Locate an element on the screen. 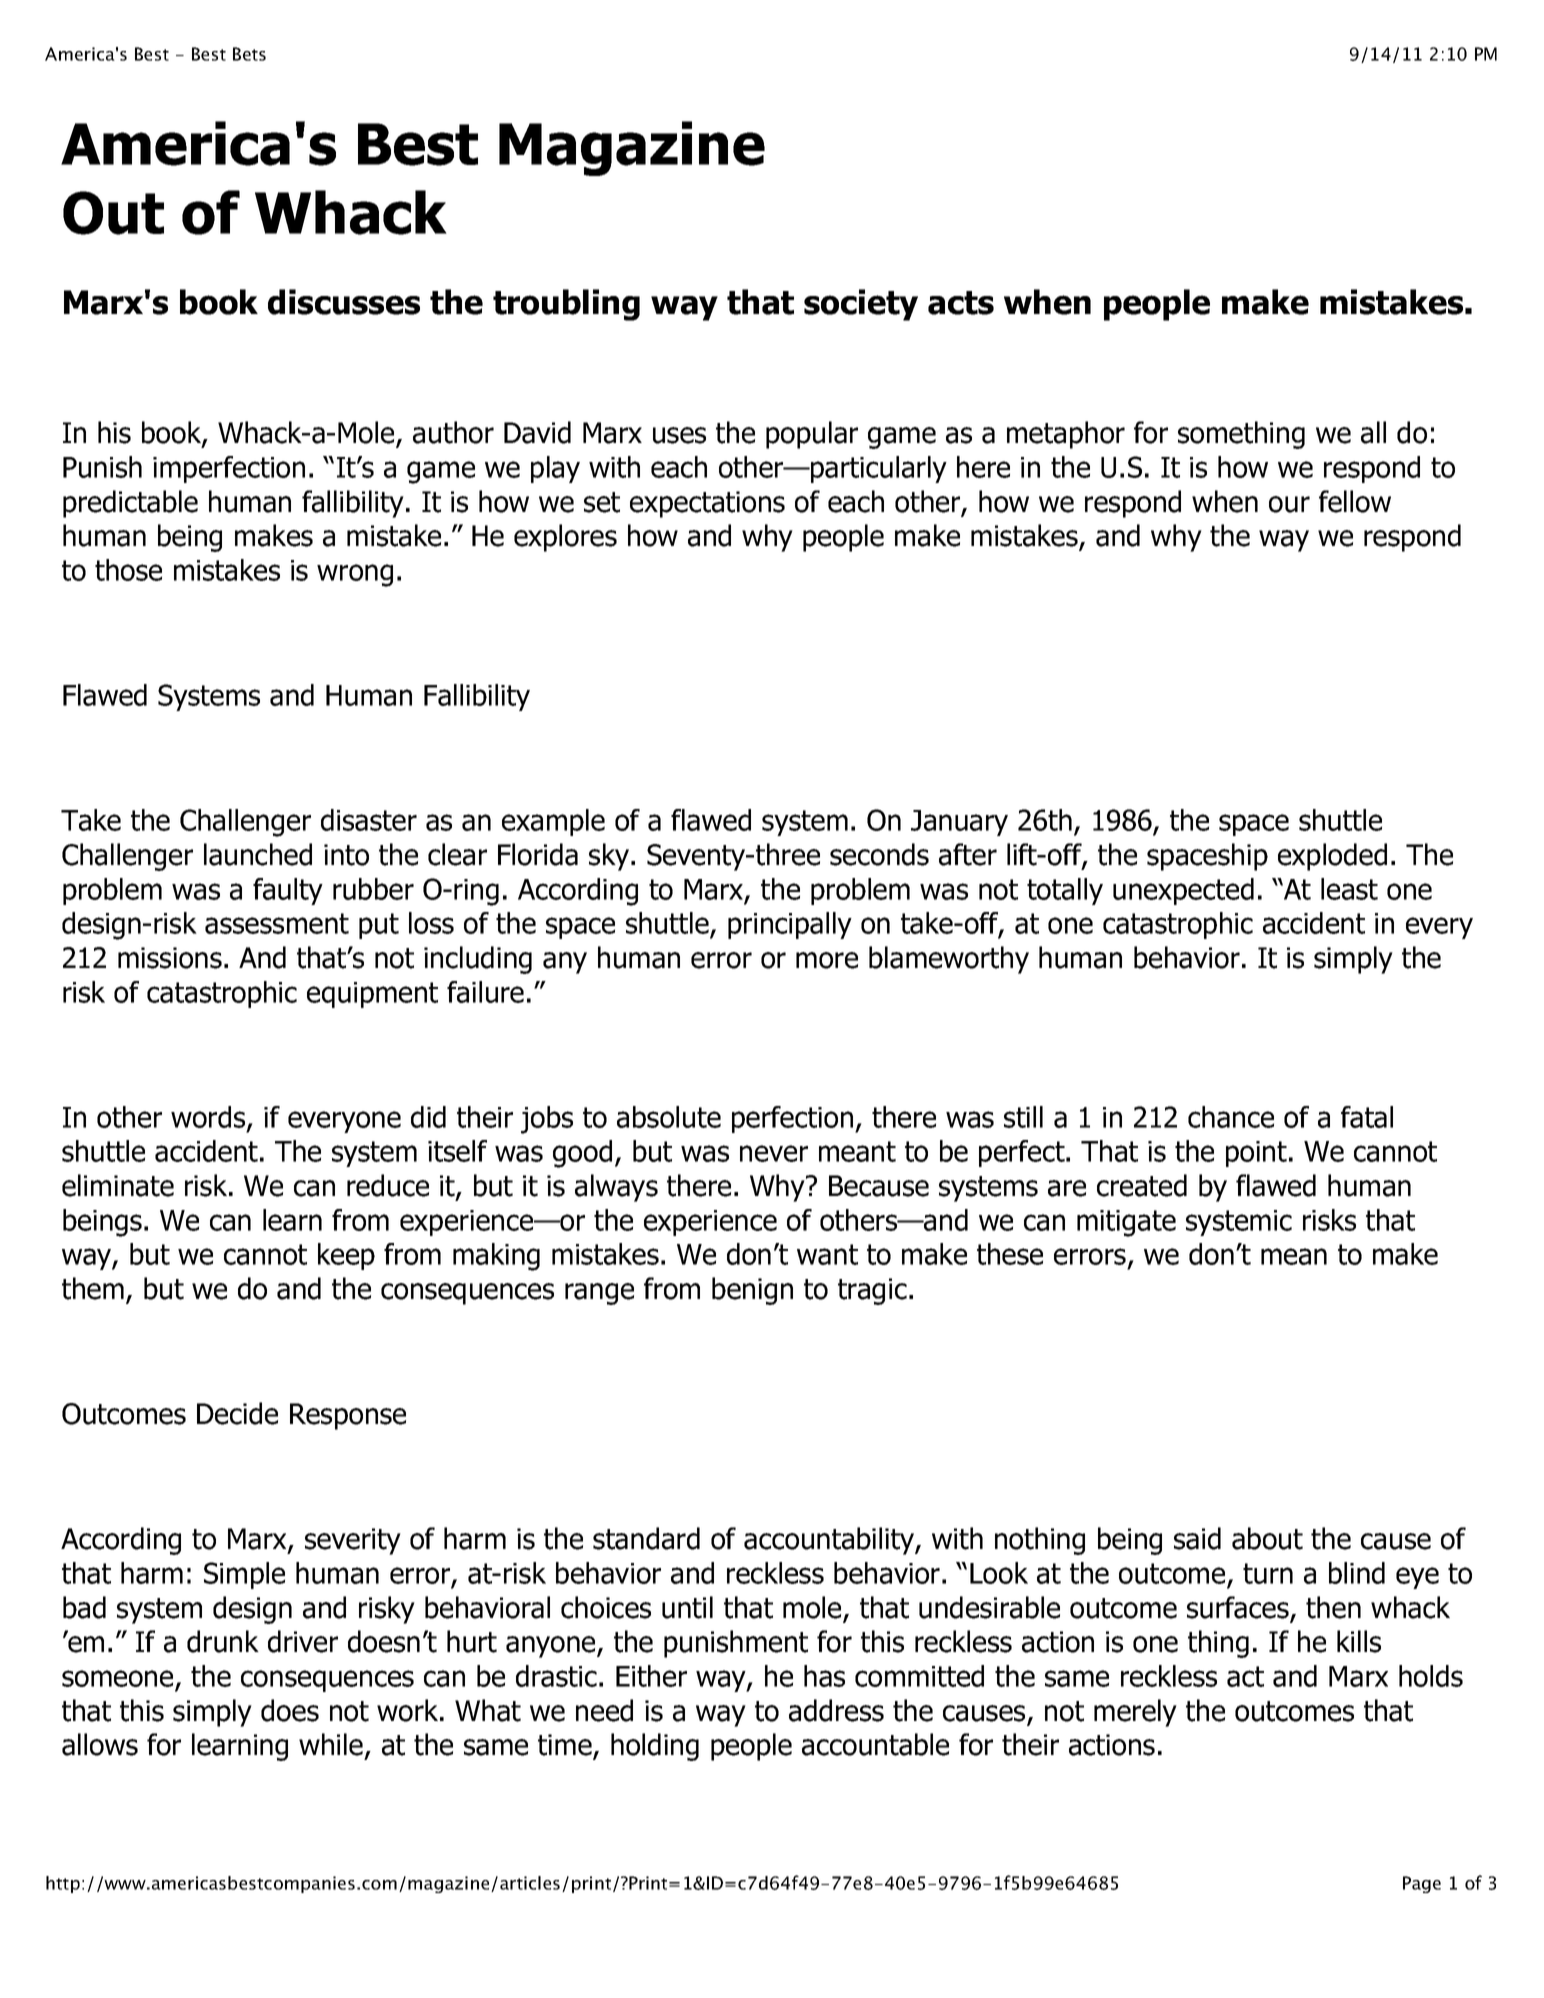 The height and width of the screenshot is (1998, 1544). assessment is located at coordinates (277, 923).
